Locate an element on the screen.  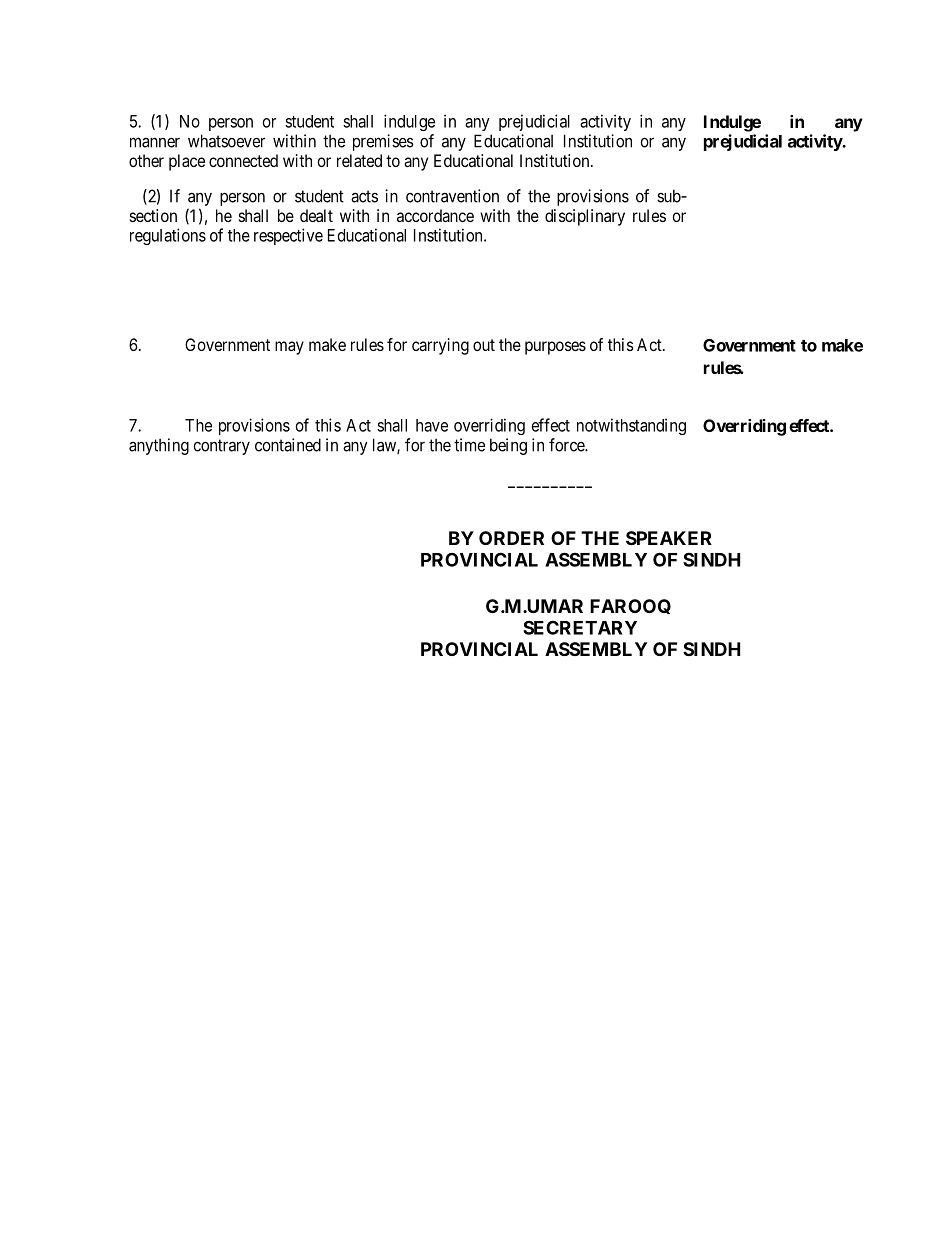
premises is located at coordinates (383, 142).
